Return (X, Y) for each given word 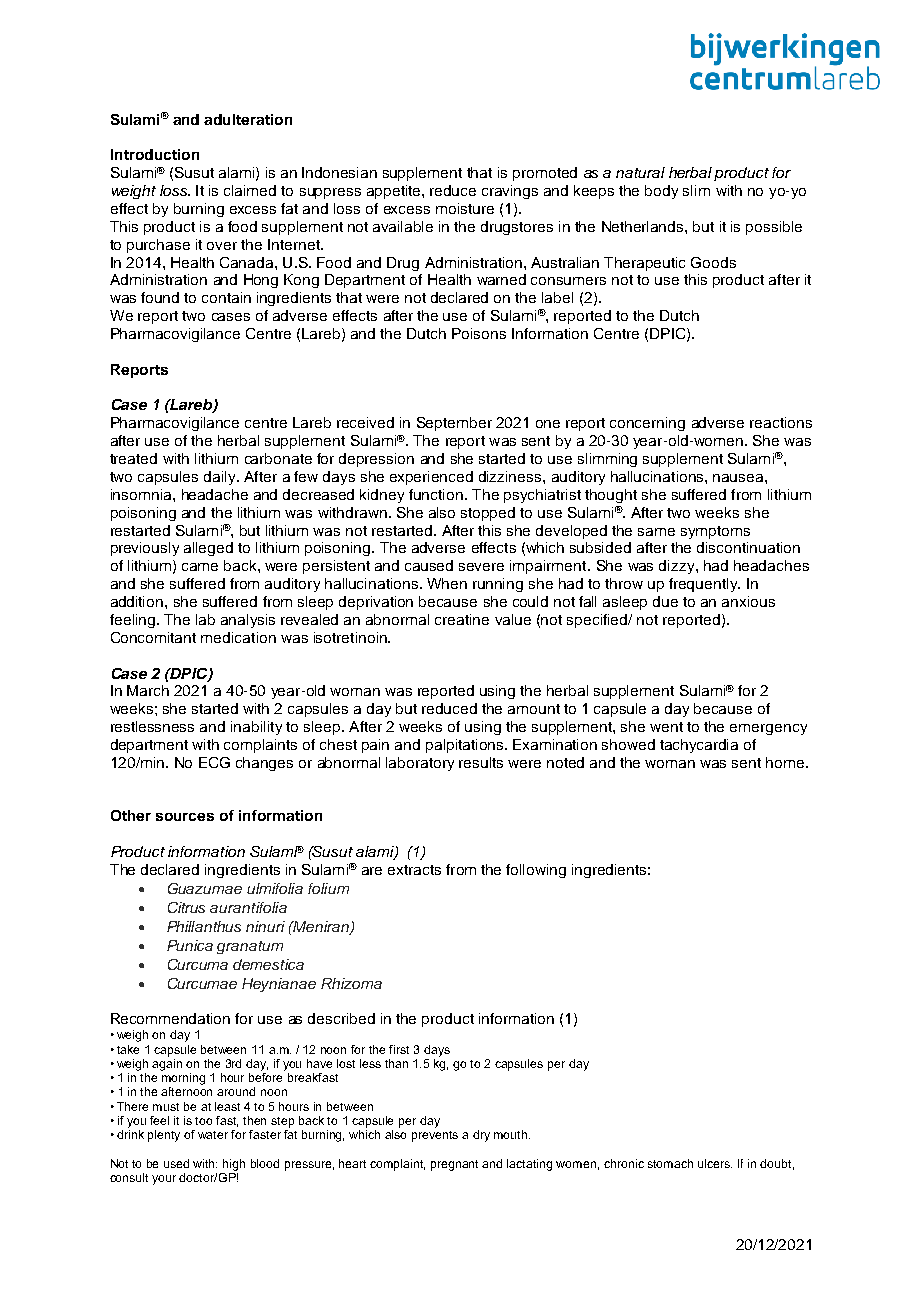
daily (221, 478)
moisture (465, 208)
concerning (647, 424)
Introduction (155, 154)
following (536, 871)
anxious (748, 601)
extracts (414, 870)
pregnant (454, 1165)
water (213, 1135)
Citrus (186, 907)
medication (238, 637)
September (454, 424)
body (661, 192)
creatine (462, 619)
